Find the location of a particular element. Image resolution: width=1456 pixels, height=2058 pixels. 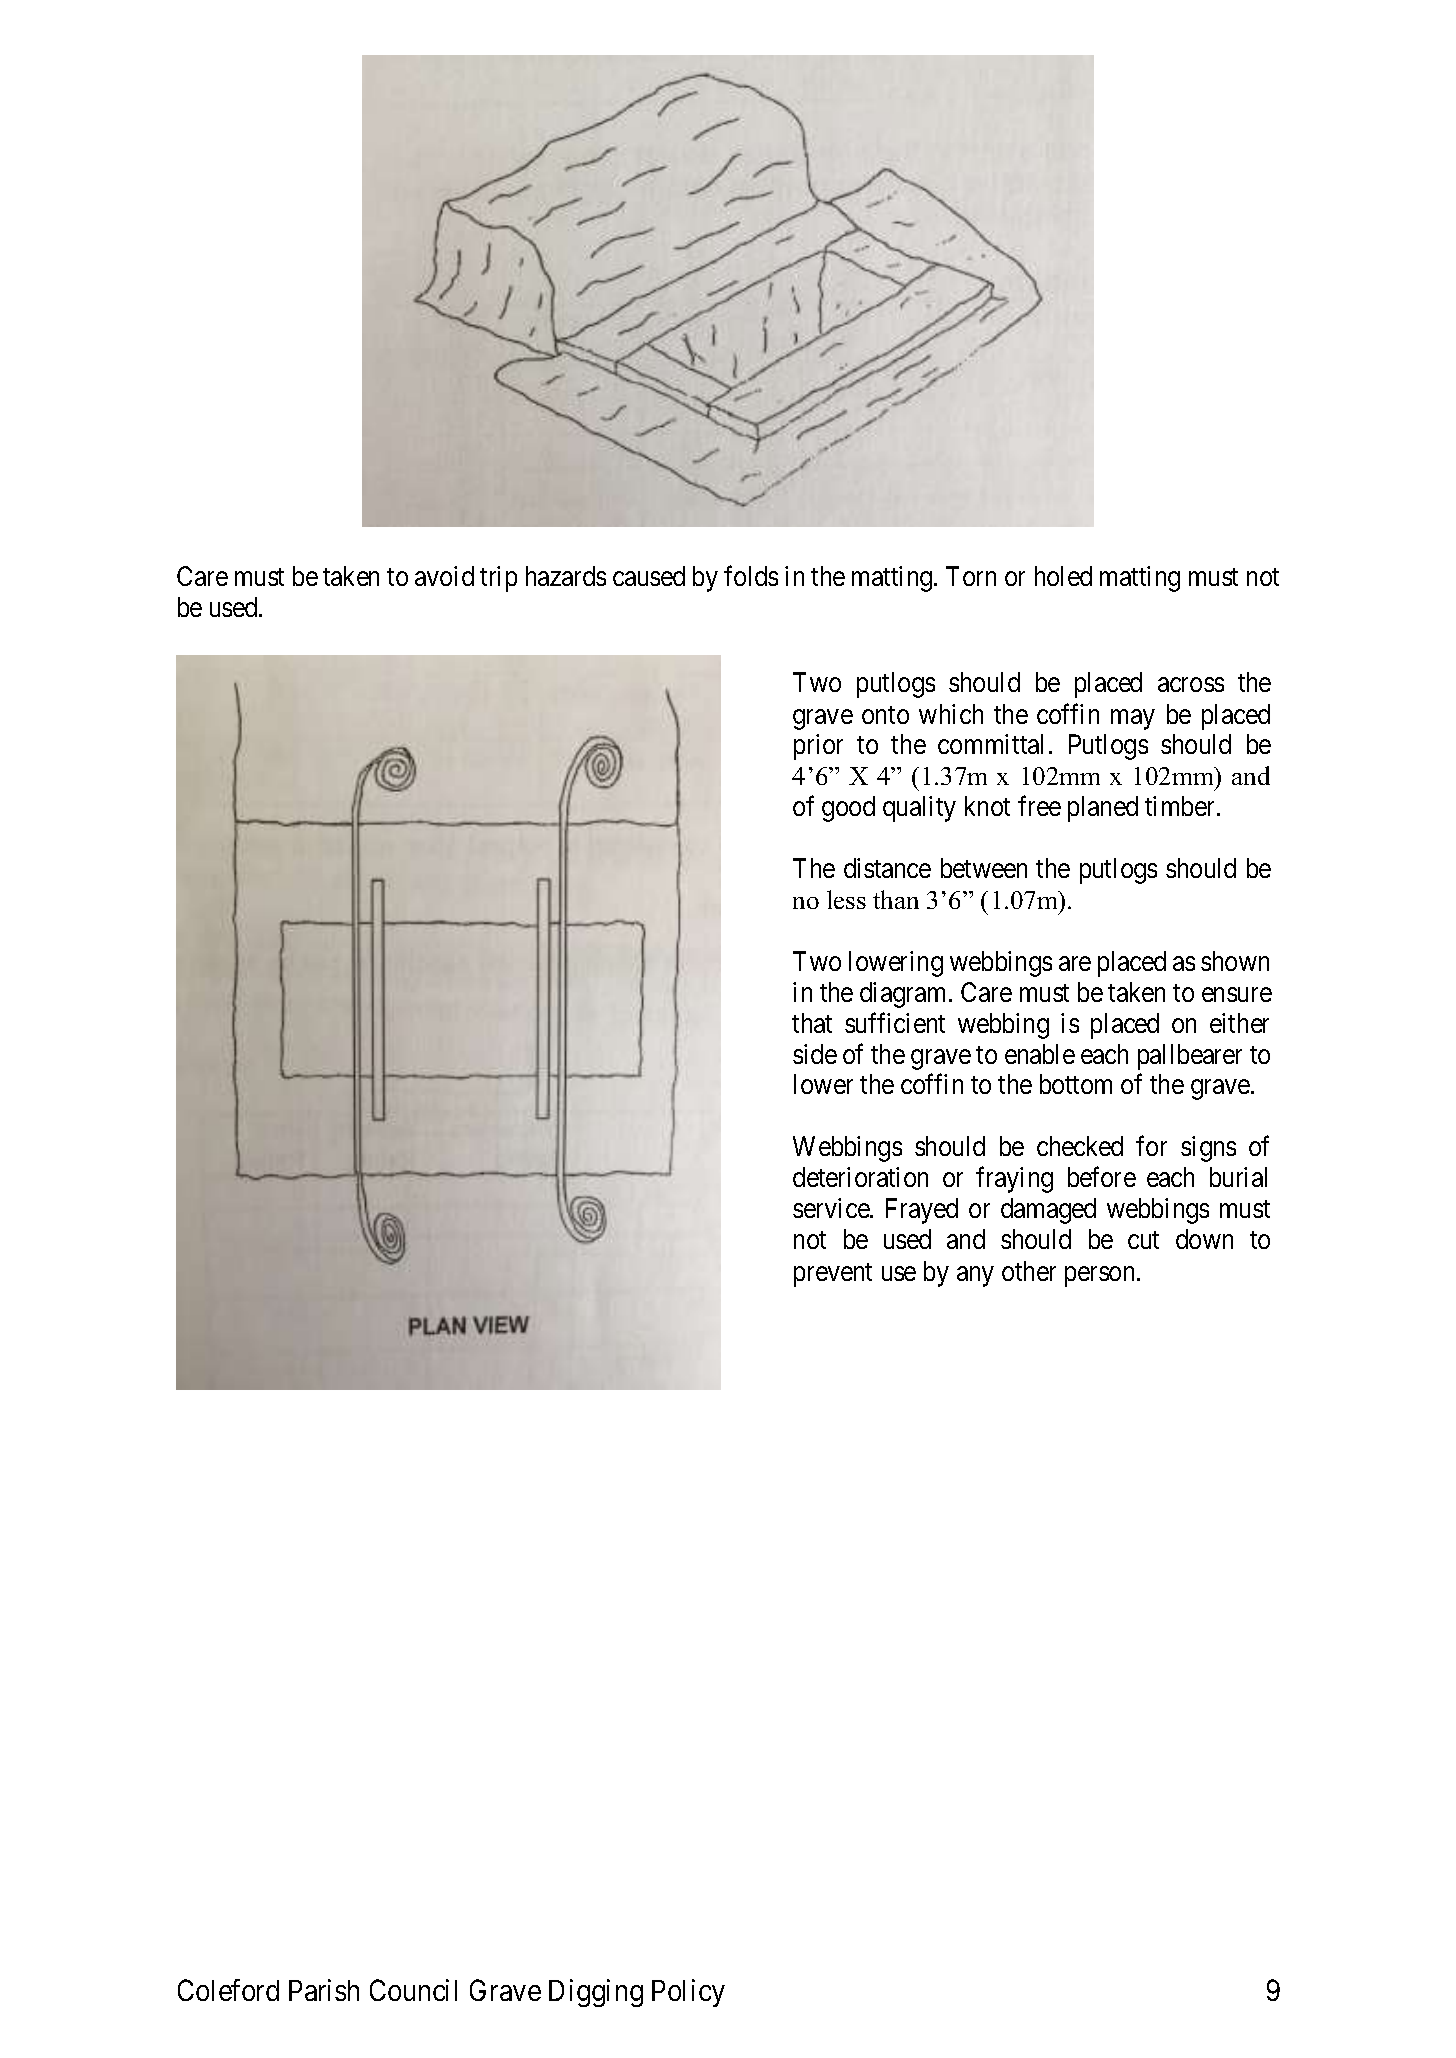

holed is located at coordinates (1063, 576).
